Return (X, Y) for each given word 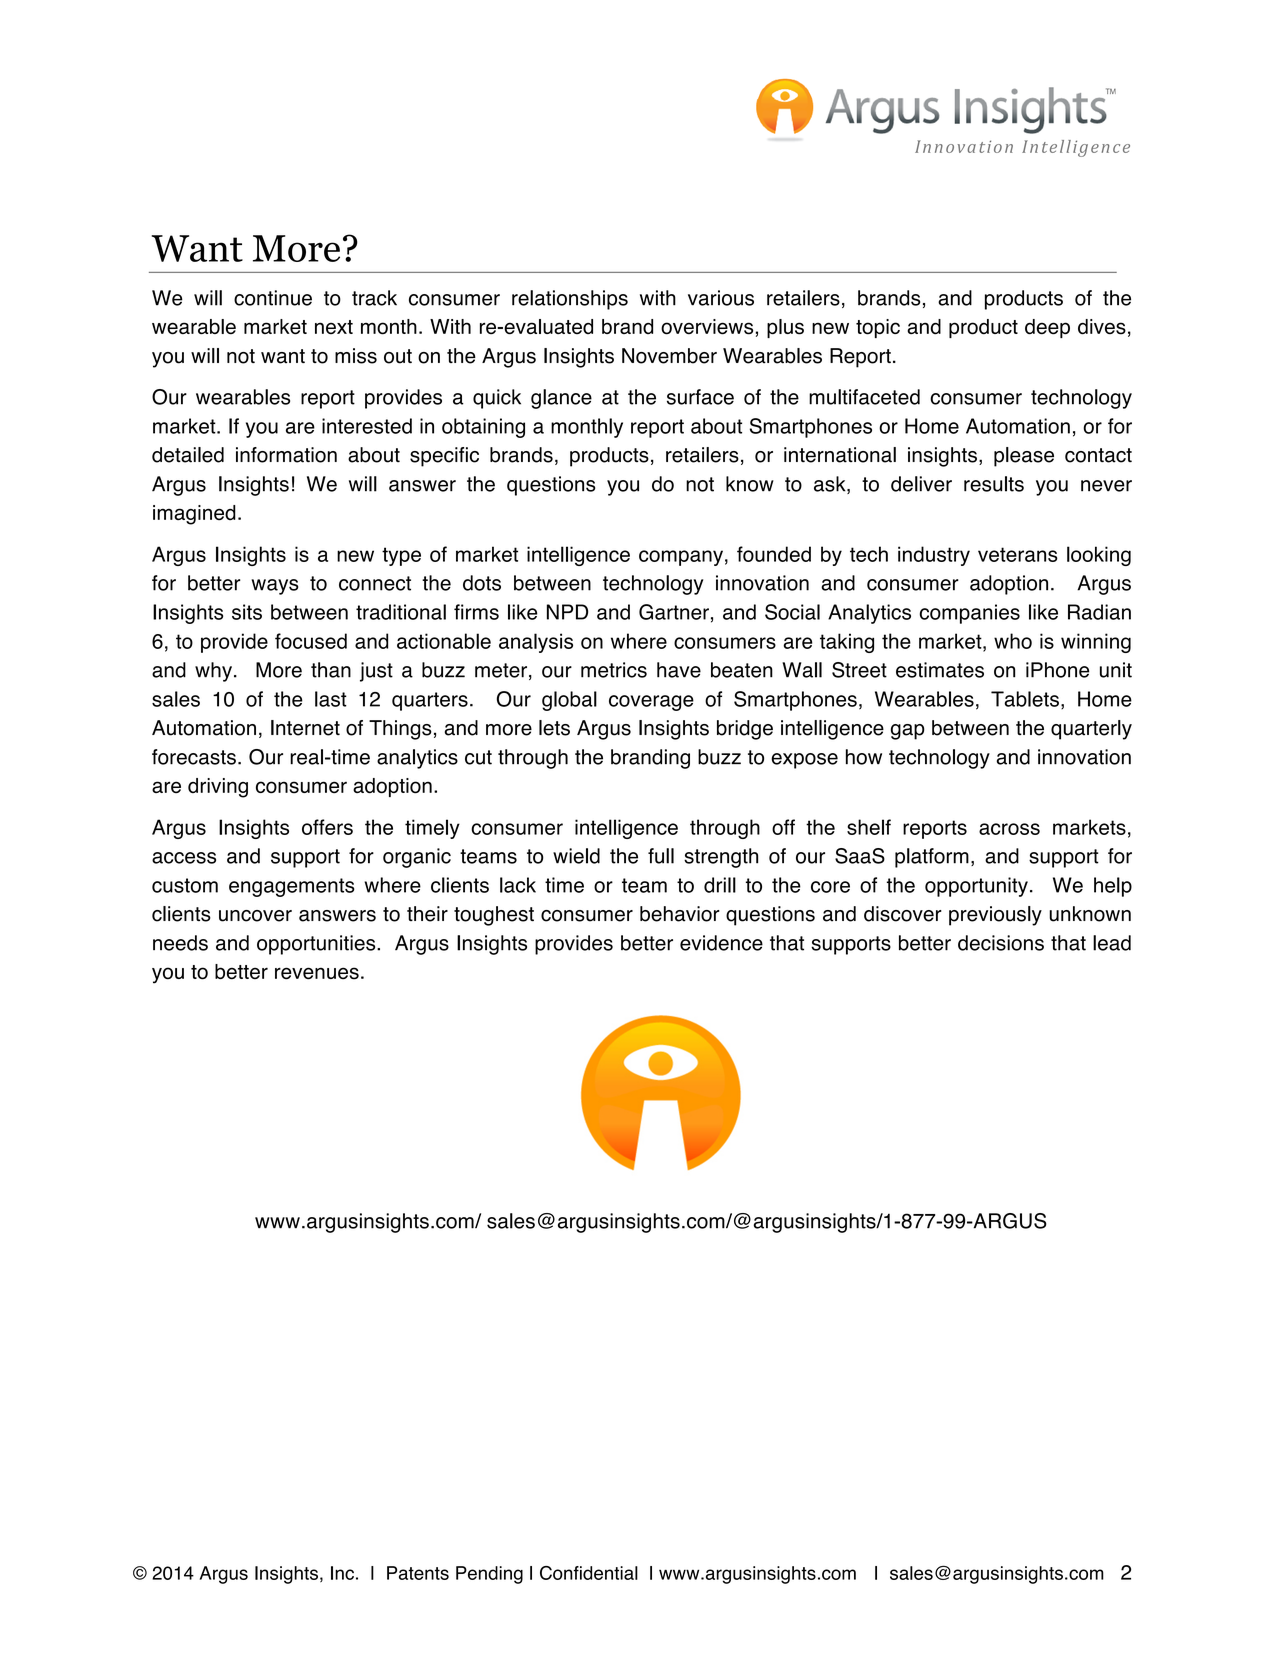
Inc (342, 1573)
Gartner (674, 612)
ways (275, 587)
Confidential (589, 1573)
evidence (721, 943)
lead (1112, 943)
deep (1047, 328)
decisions (1001, 943)
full (661, 856)
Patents (418, 1573)
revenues (317, 973)
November (669, 356)
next (334, 327)
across (1009, 829)
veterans (1018, 554)
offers (327, 827)
